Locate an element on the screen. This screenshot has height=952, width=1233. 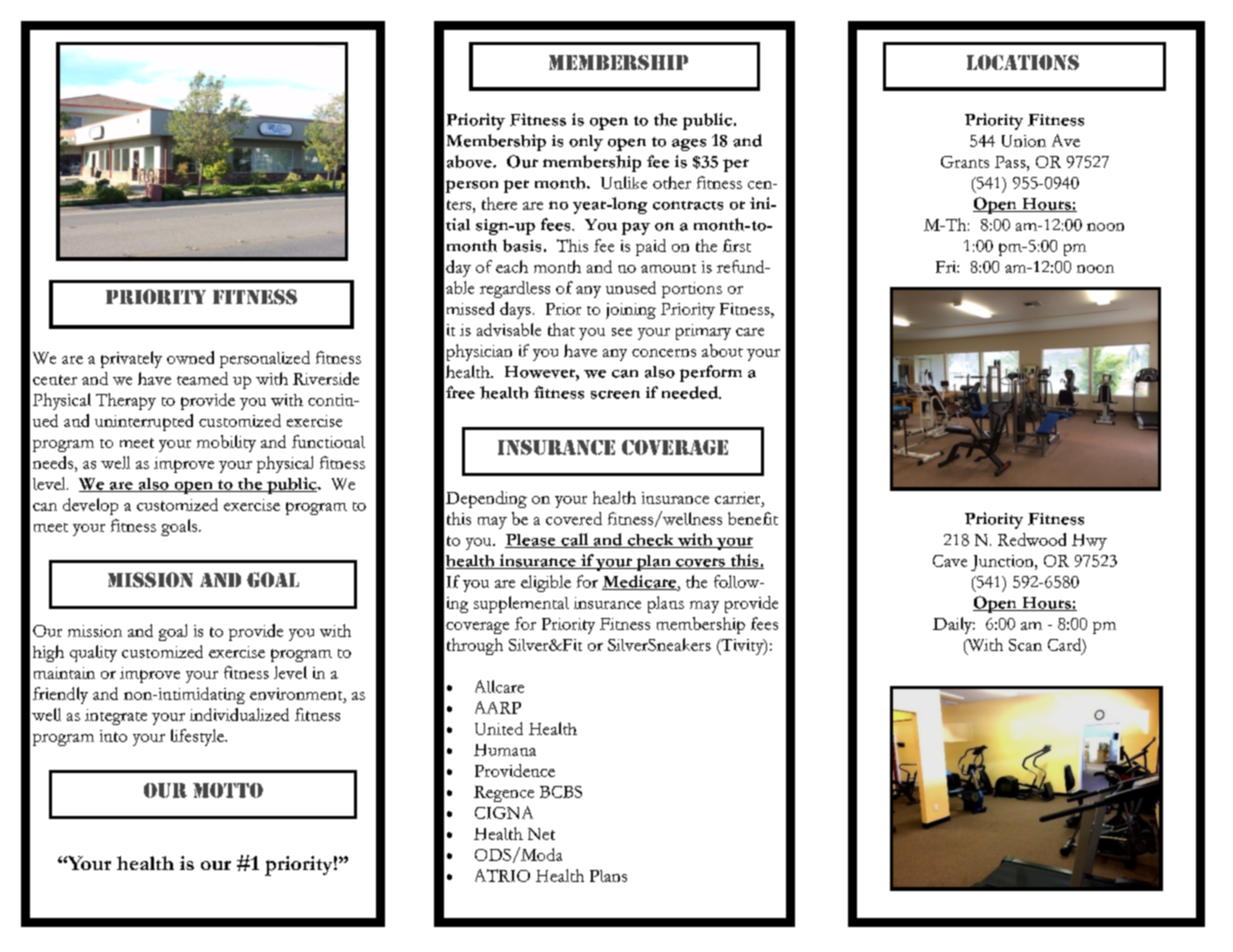
owned is located at coordinates (190, 357).
